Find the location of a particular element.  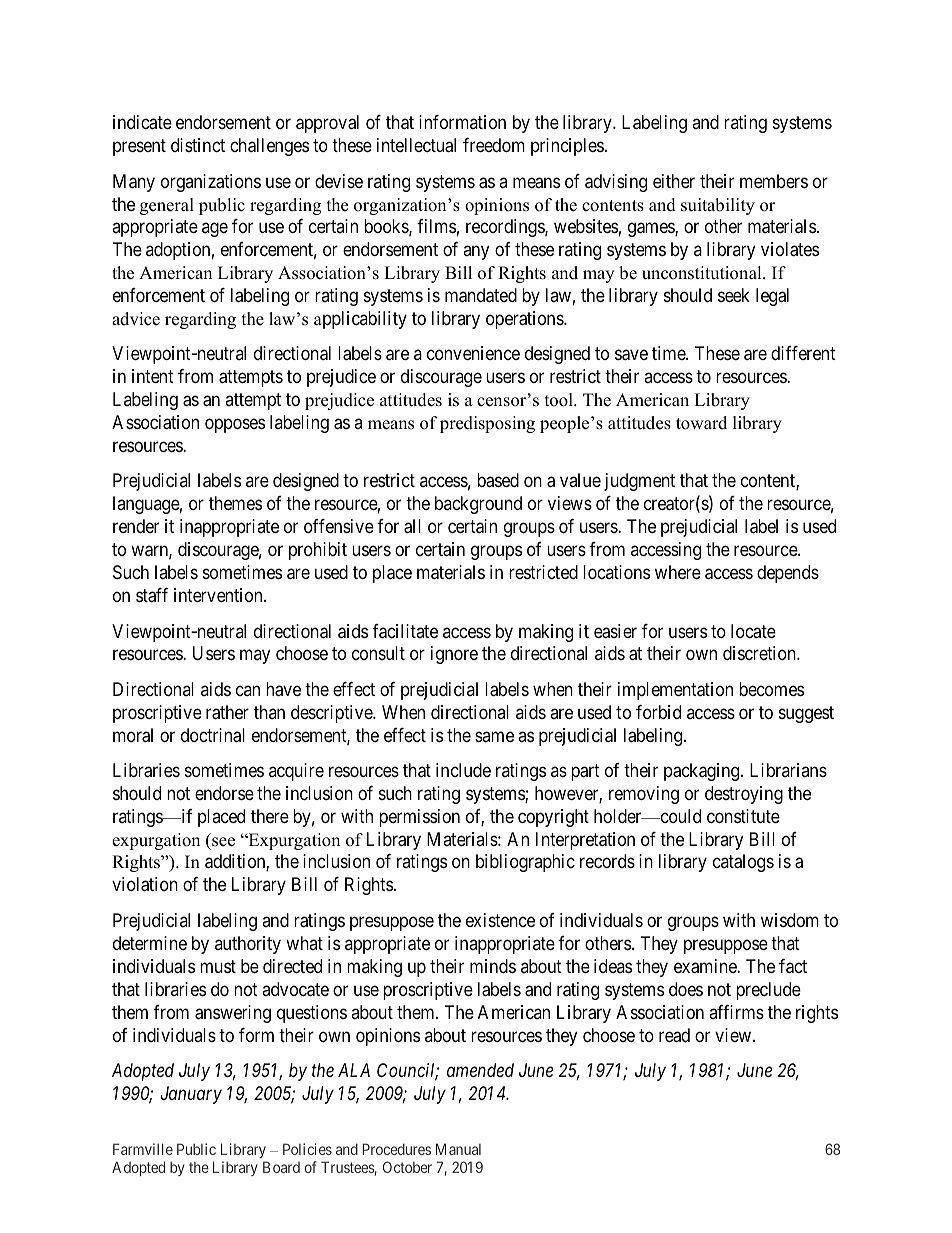

constitute is located at coordinates (743, 816).
